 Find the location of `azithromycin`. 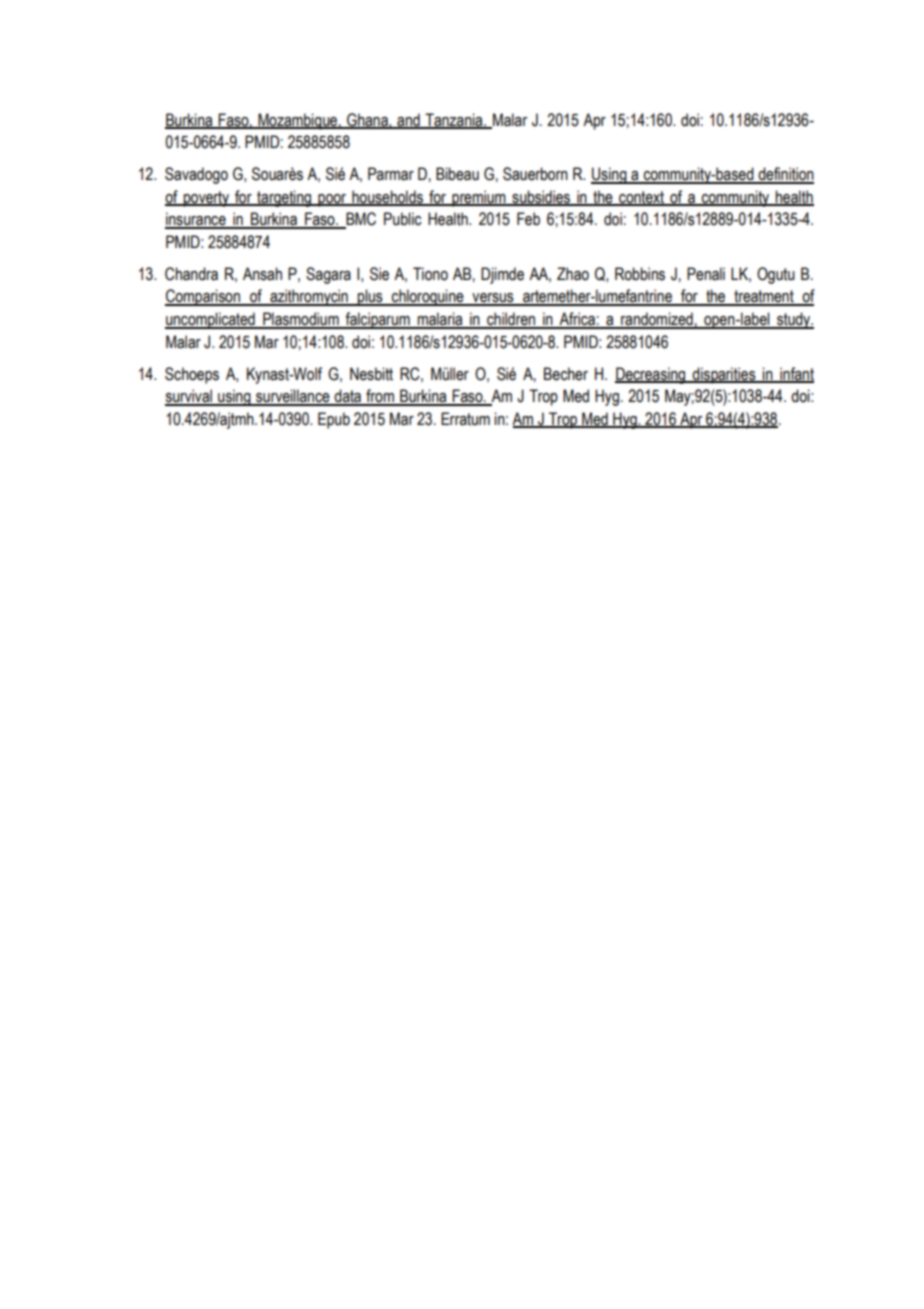

azithromycin is located at coordinates (309, 297).
